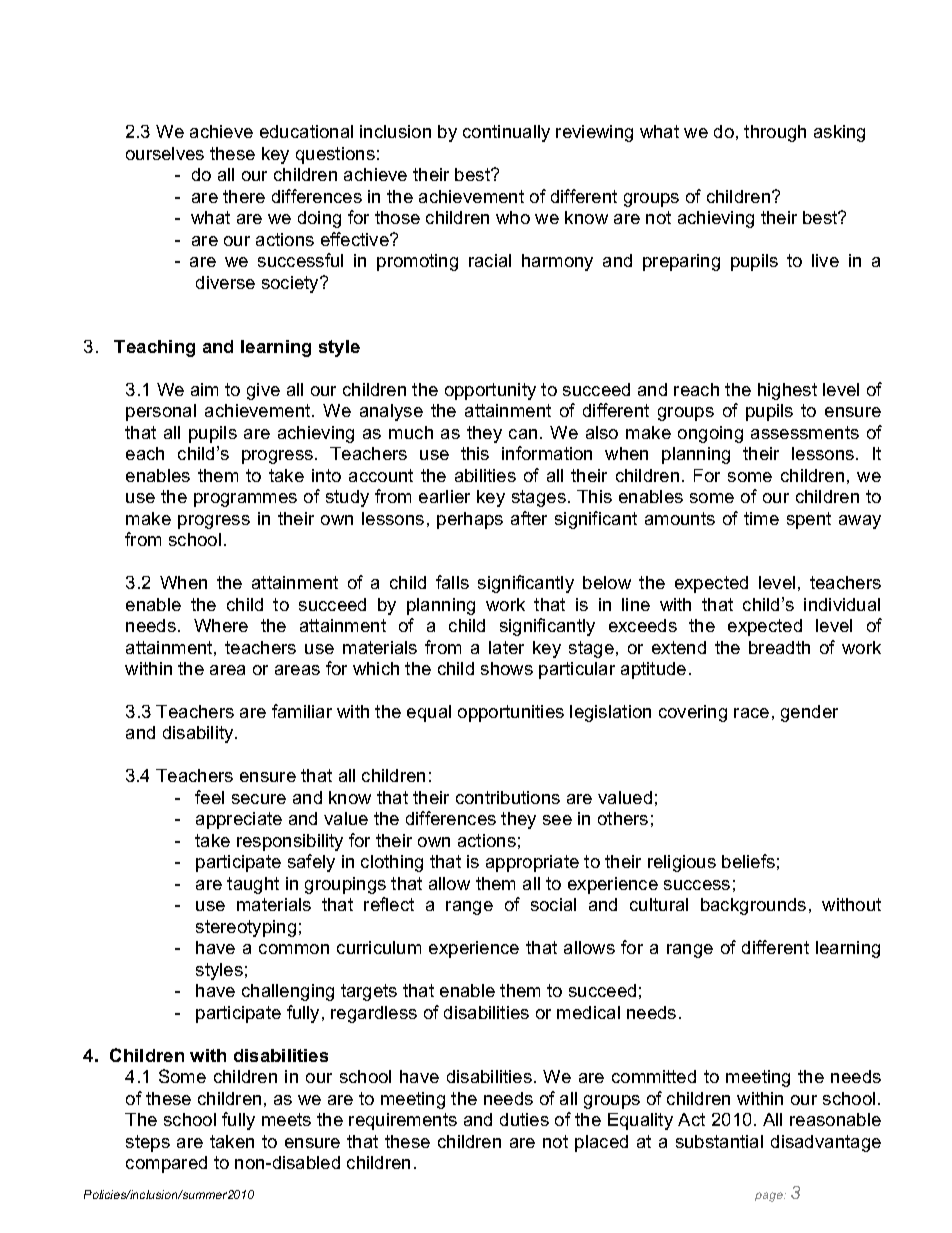  I want to click on programmes, so click(245, 500).
